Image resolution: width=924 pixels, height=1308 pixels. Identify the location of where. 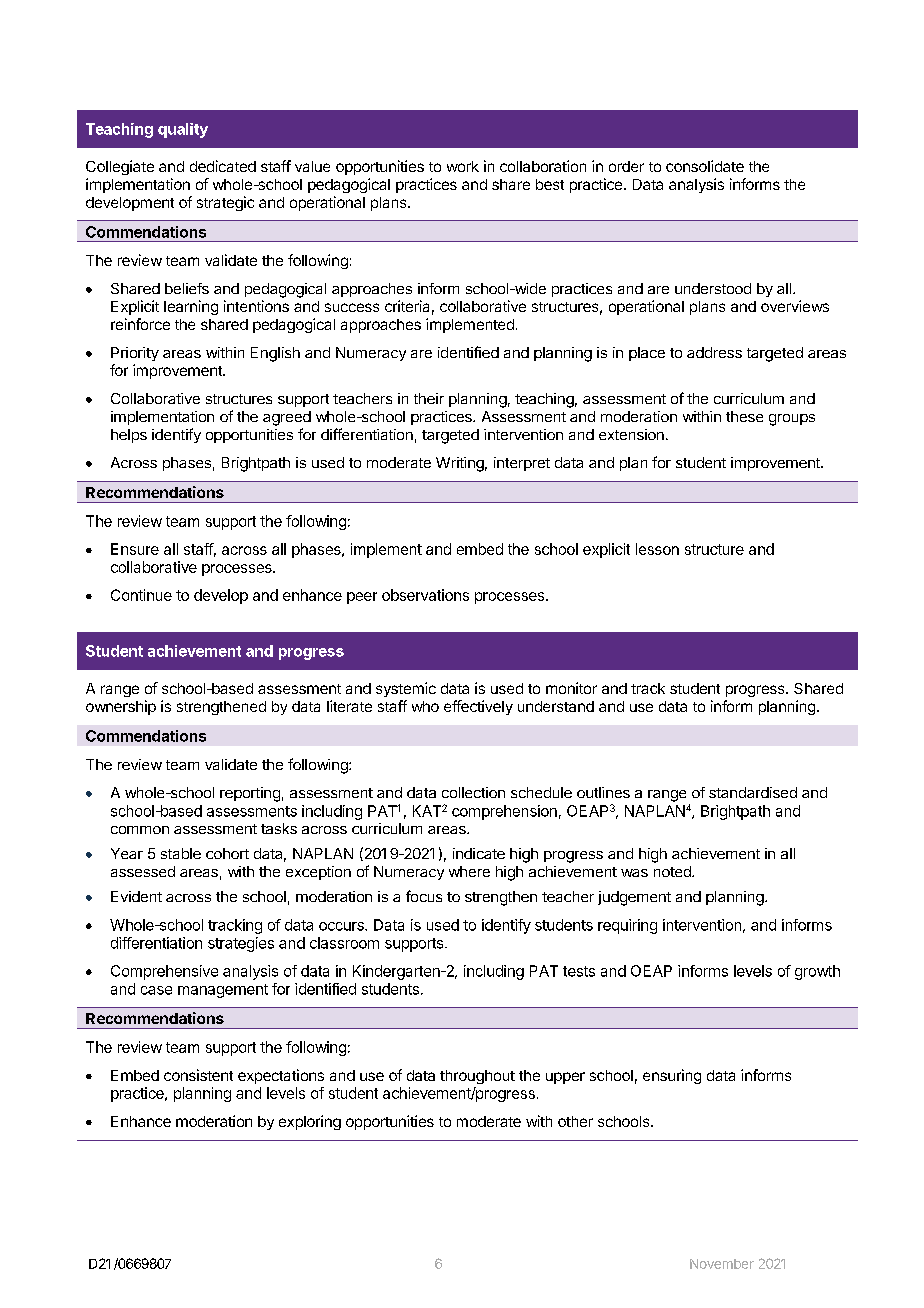
(469, 871).
